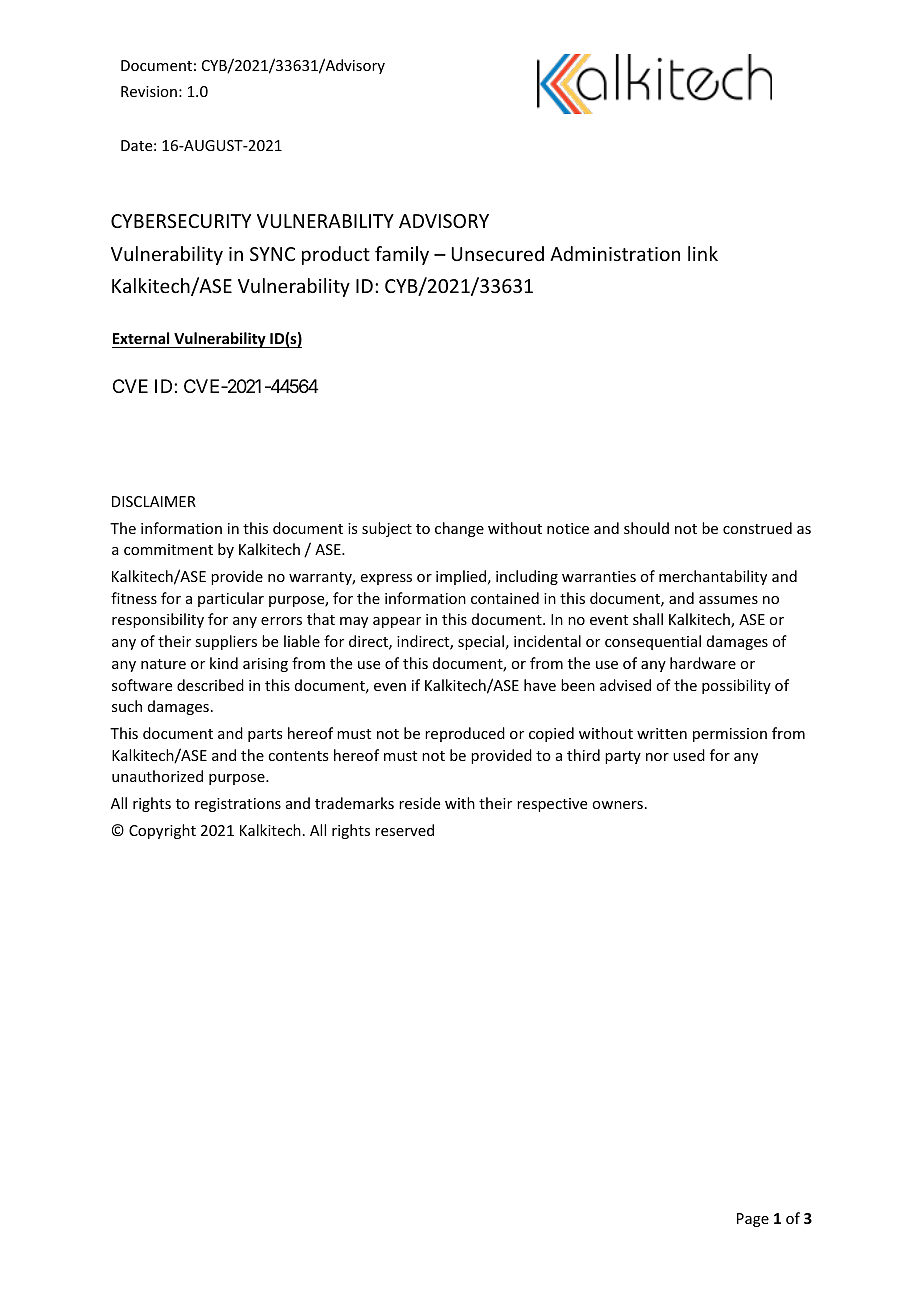  I want to click on family, so click(402, 255).
